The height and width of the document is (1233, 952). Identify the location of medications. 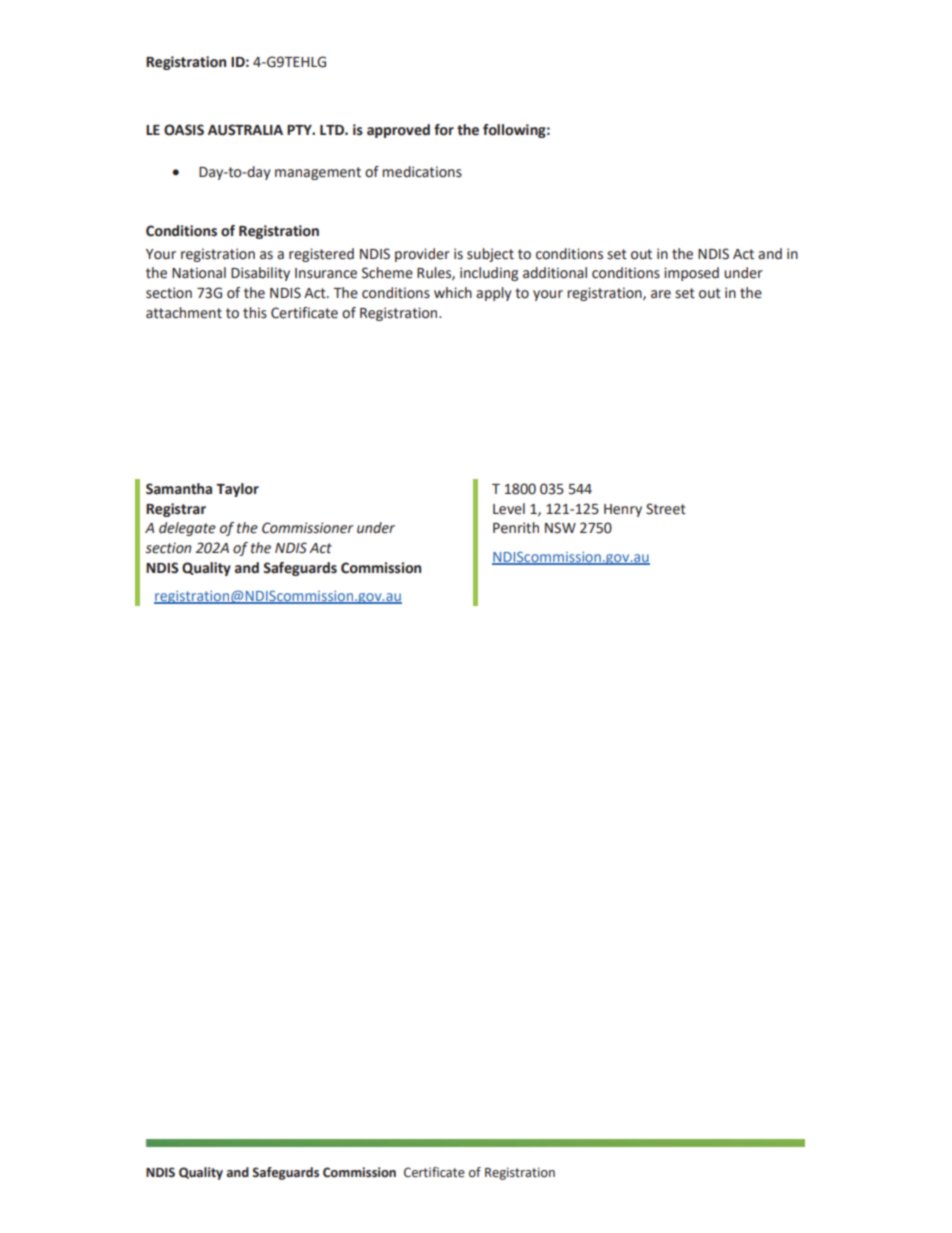
(422, 172).
